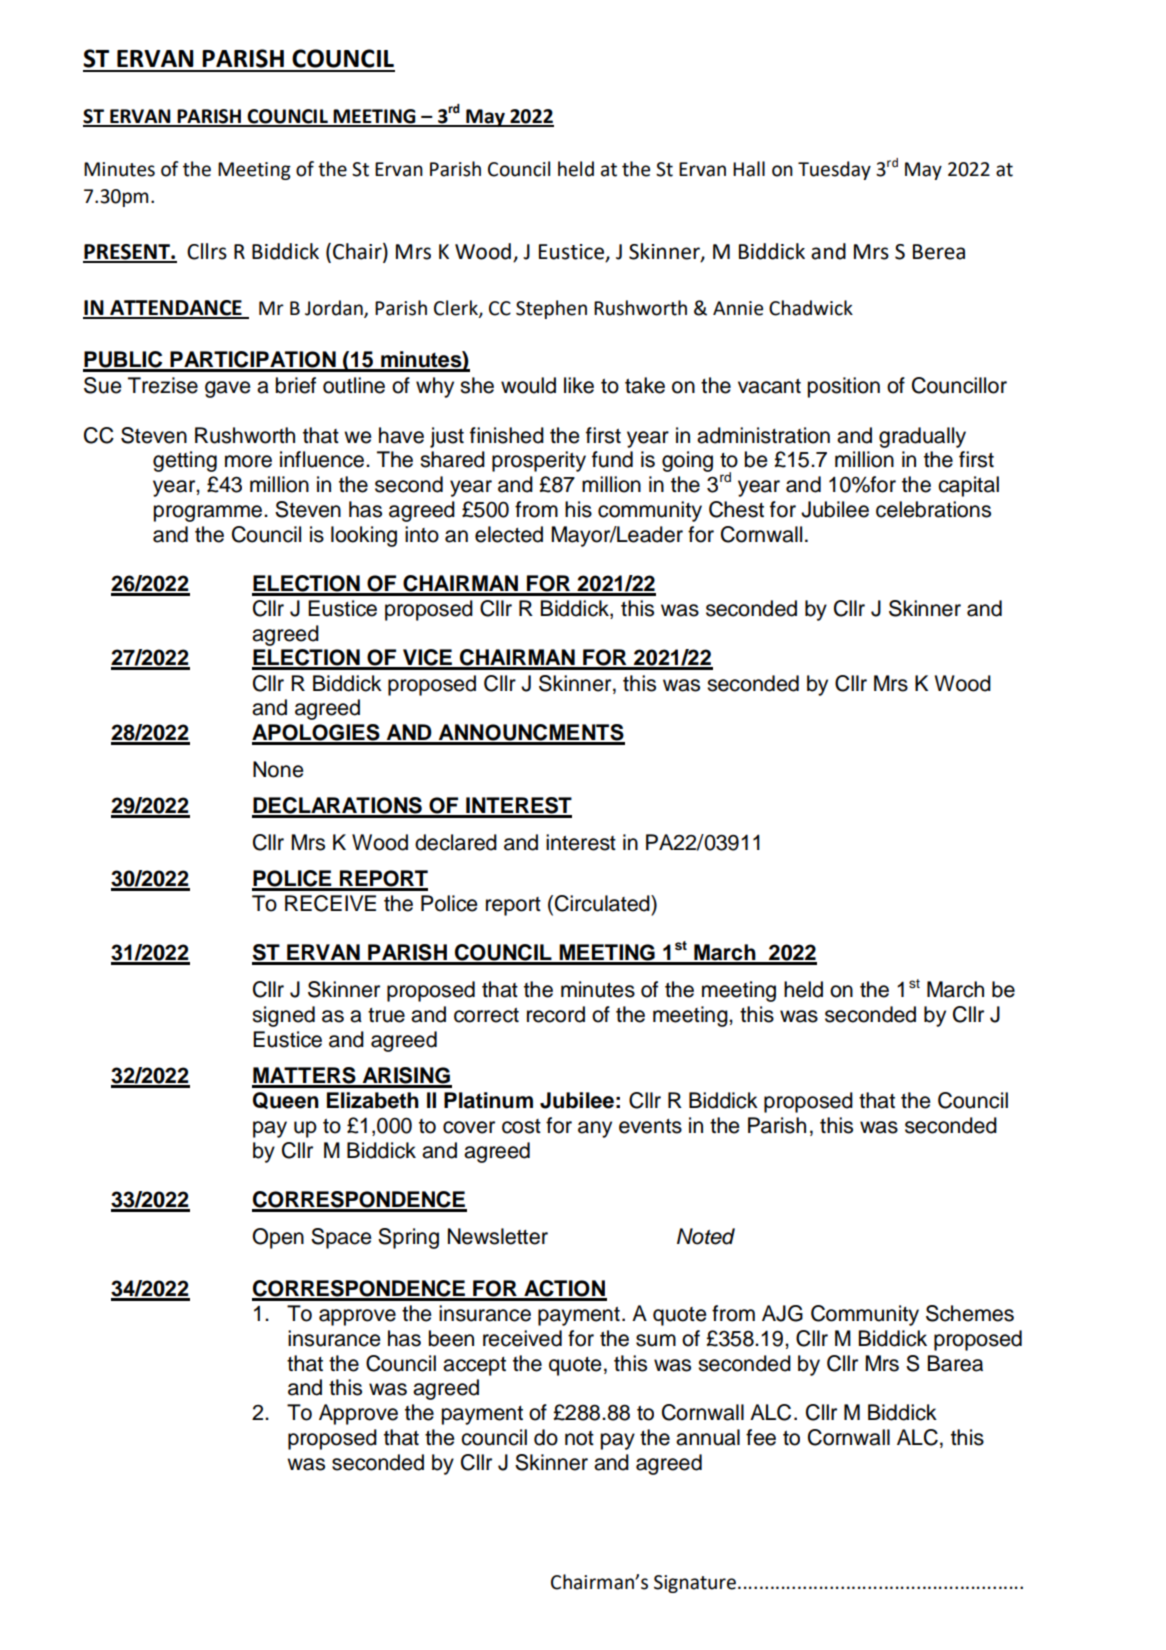  What do you see at coordinates (278, 769) in the document?
I see `None` at bounding box center [278, 769].
